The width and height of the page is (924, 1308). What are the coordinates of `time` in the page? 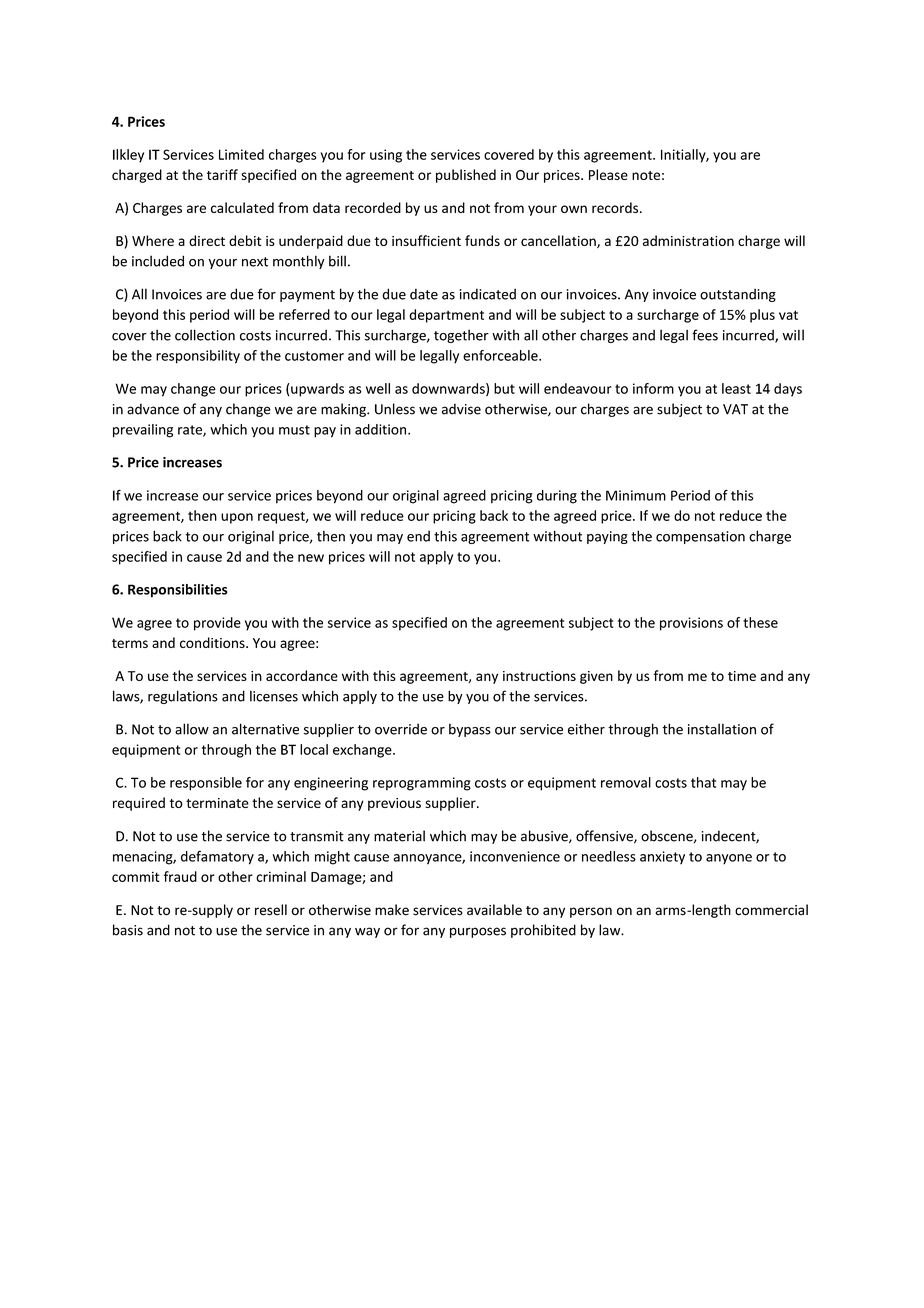 It's located at (742, 676).
